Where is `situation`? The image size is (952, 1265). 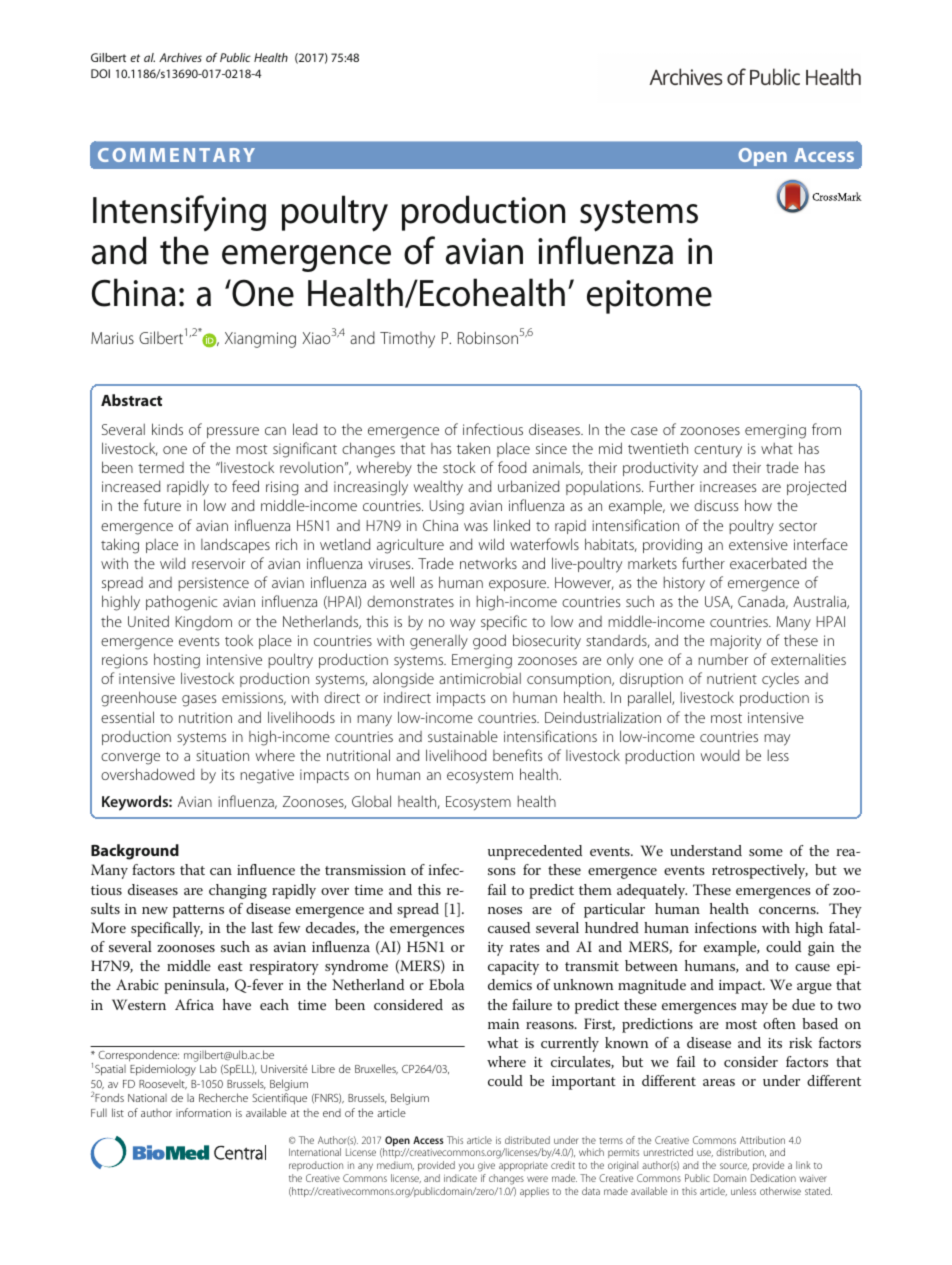
situation is located at coordinates (222, 755).
